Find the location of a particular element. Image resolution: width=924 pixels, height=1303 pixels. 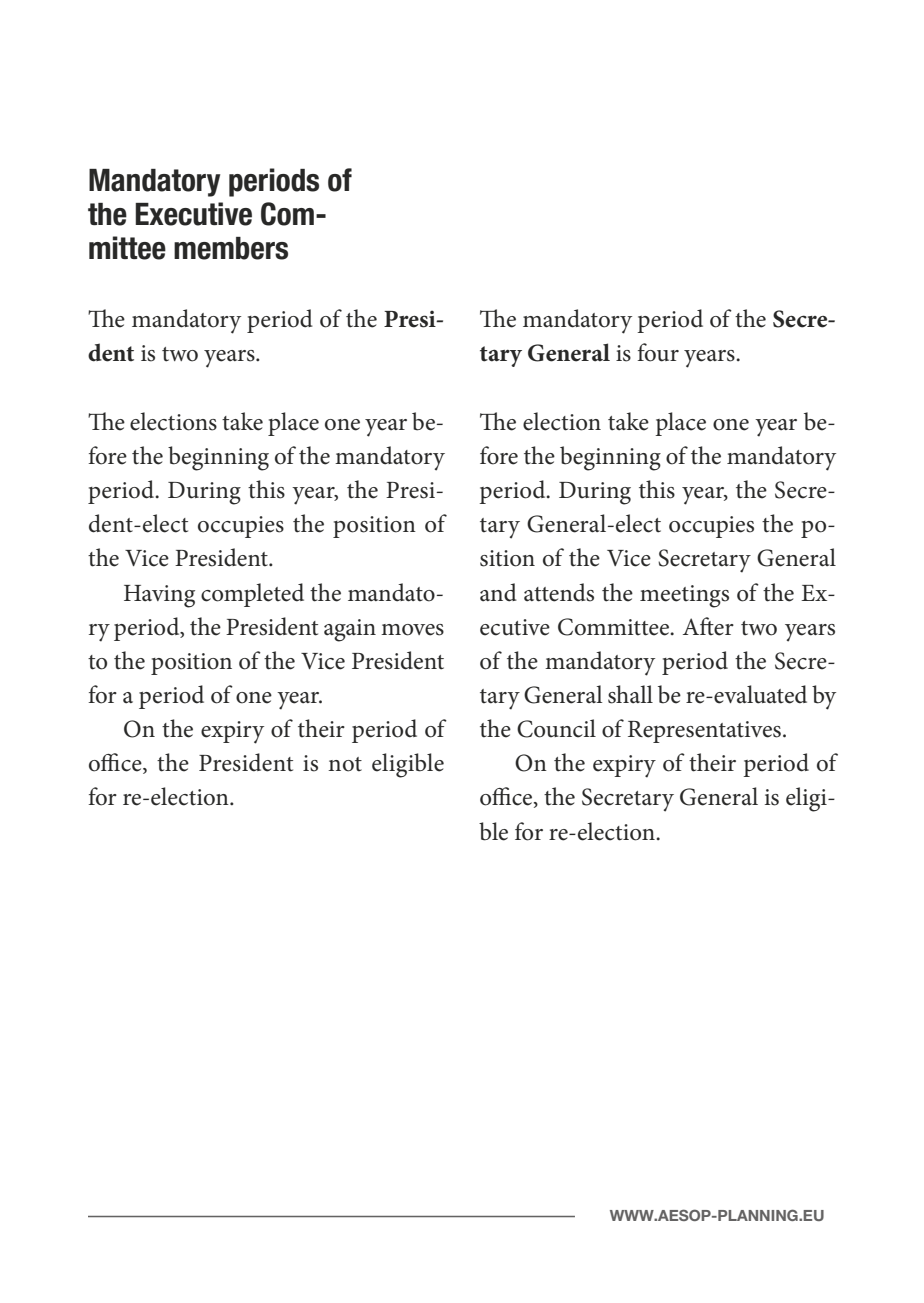

four is located at coordinates (658, 352).
